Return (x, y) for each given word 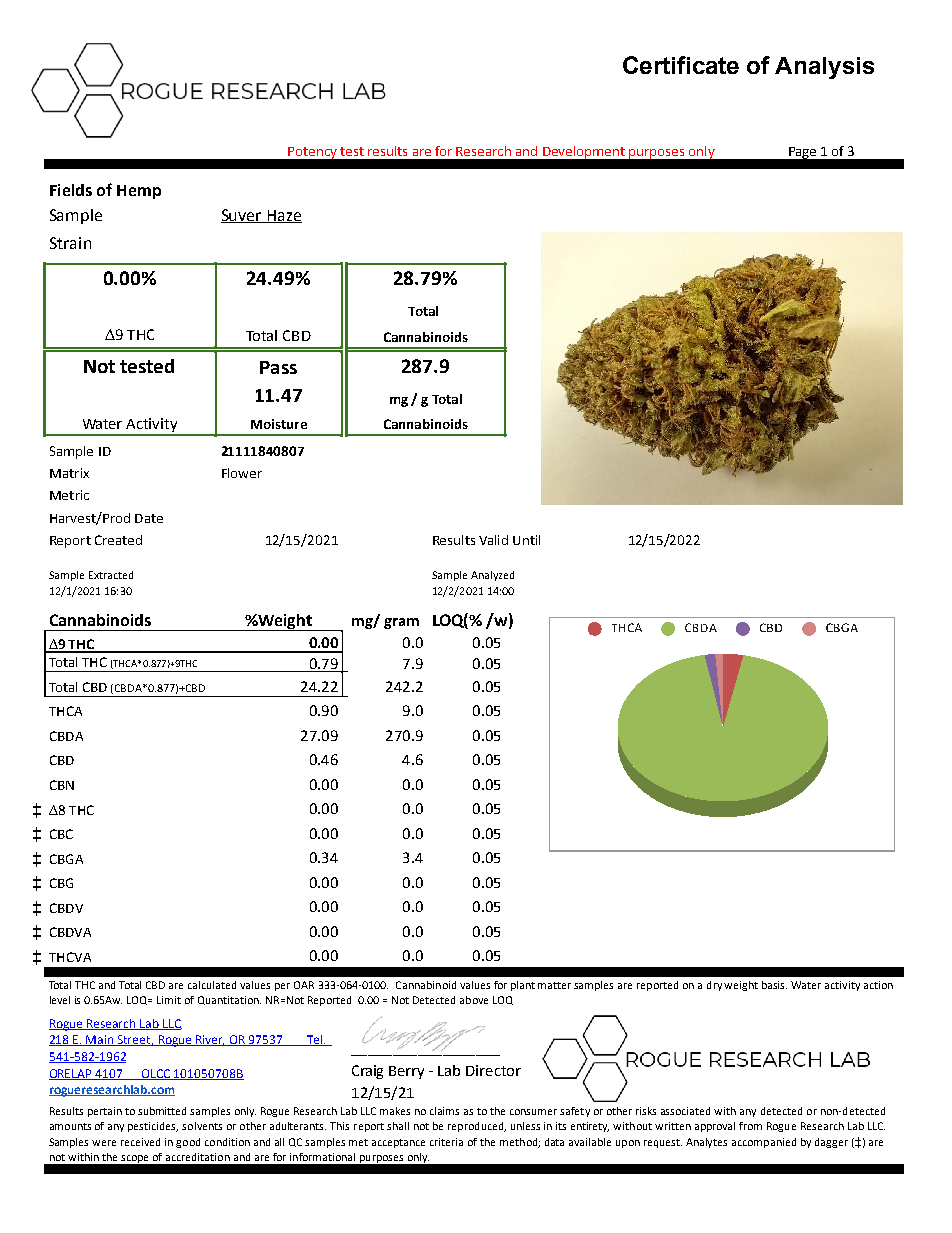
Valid (493, 540)
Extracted (111, 575)
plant (523, 986)
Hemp (139, 192)
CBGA (66, 859)
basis (774, 985)
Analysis (824, 68)
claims (444, 1111)
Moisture (279, 424)
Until (526, 540)
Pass (278, 367)
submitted (162, 1111)
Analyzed (492, 576)
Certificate (681, 65)
